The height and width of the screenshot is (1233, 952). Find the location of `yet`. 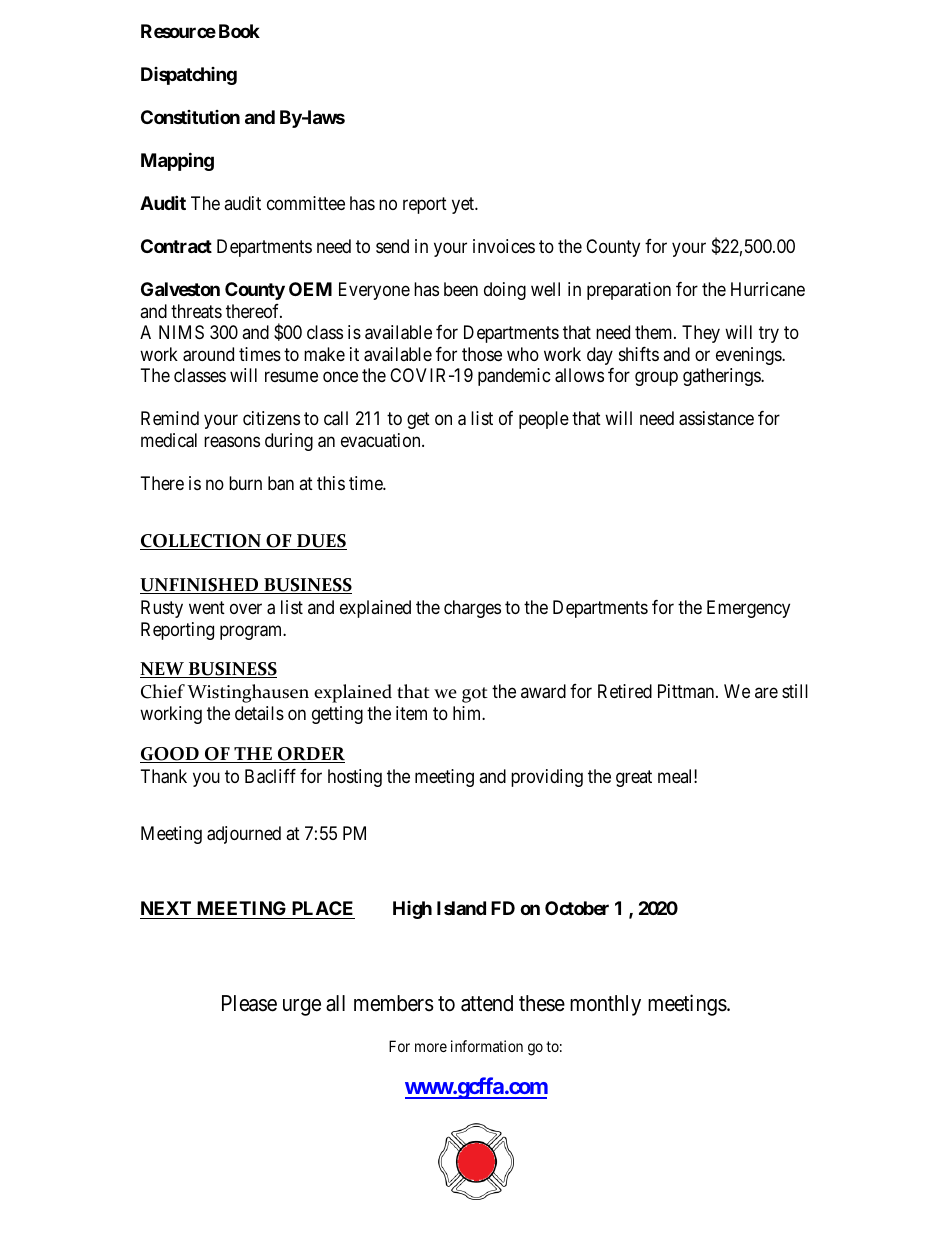

yet is located at coordinates (464, 205).
